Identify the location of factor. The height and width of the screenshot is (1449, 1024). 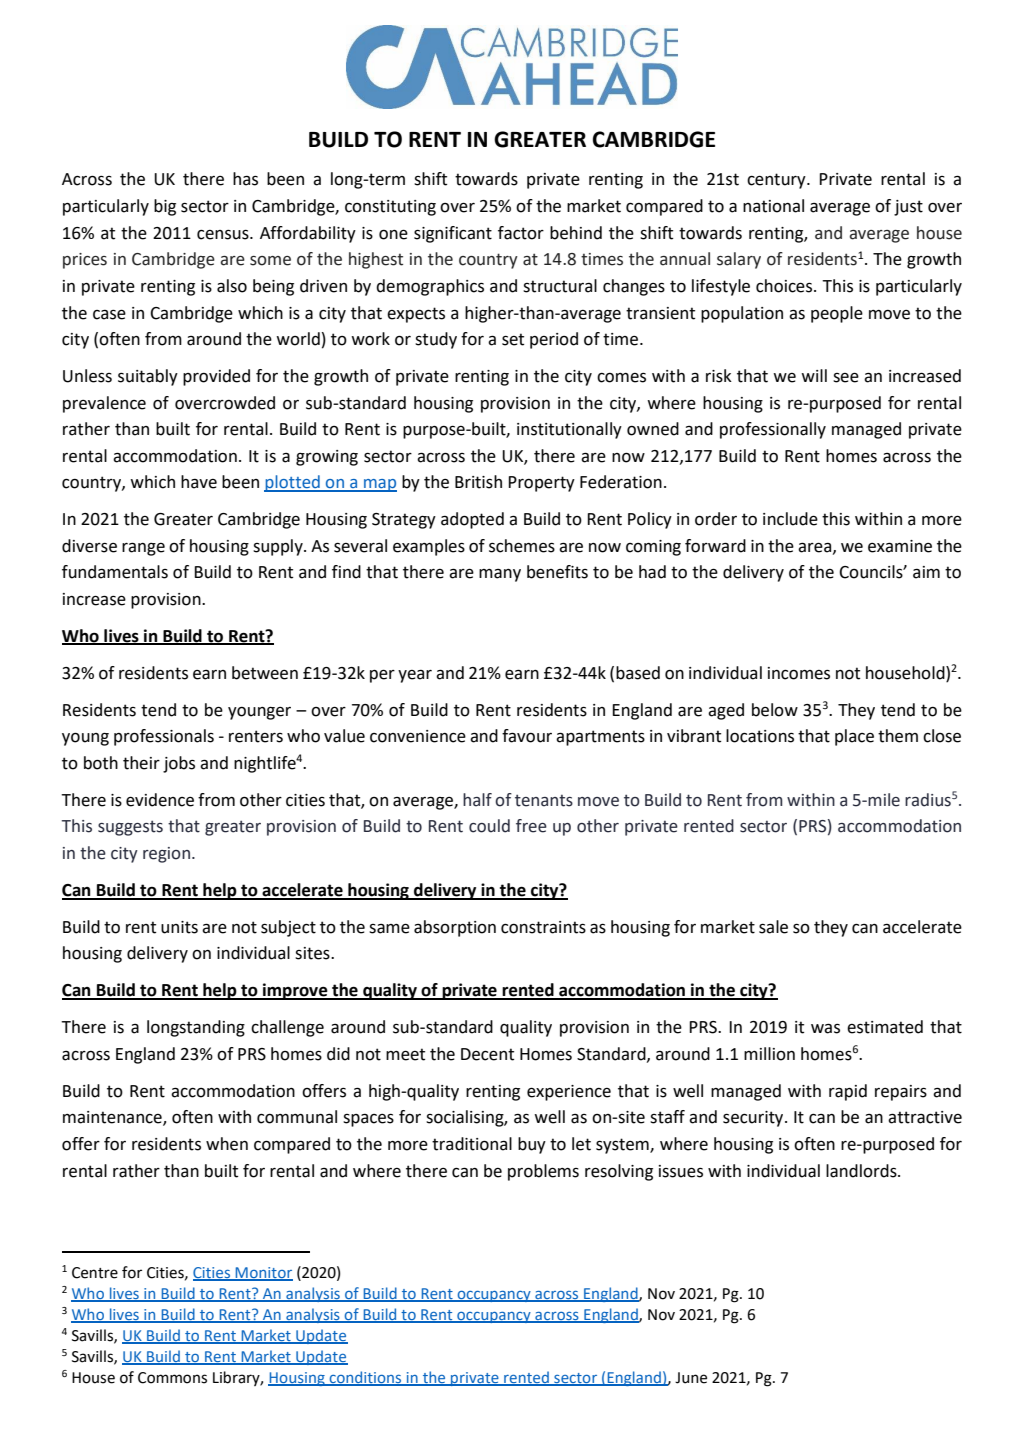
(521, 233).
